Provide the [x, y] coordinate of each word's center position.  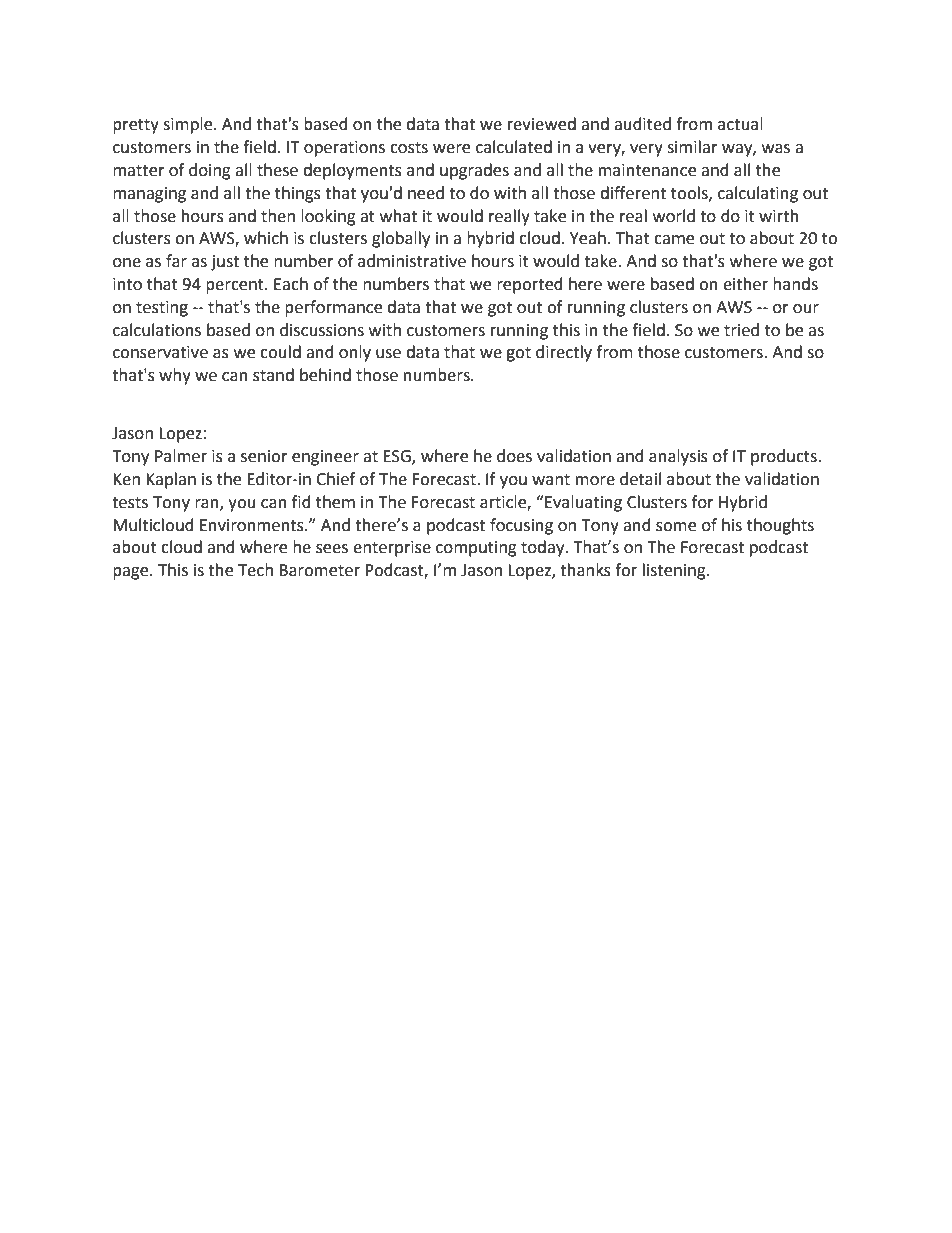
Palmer [181, 456]
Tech [255, 570]
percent [236, 286]
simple [189, 125]
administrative [412, 261]
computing [476, 549]
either [745, 284]
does [514, 456]
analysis [678, 457]
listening [675, 571]
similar [692, 147]
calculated [514, 147]
